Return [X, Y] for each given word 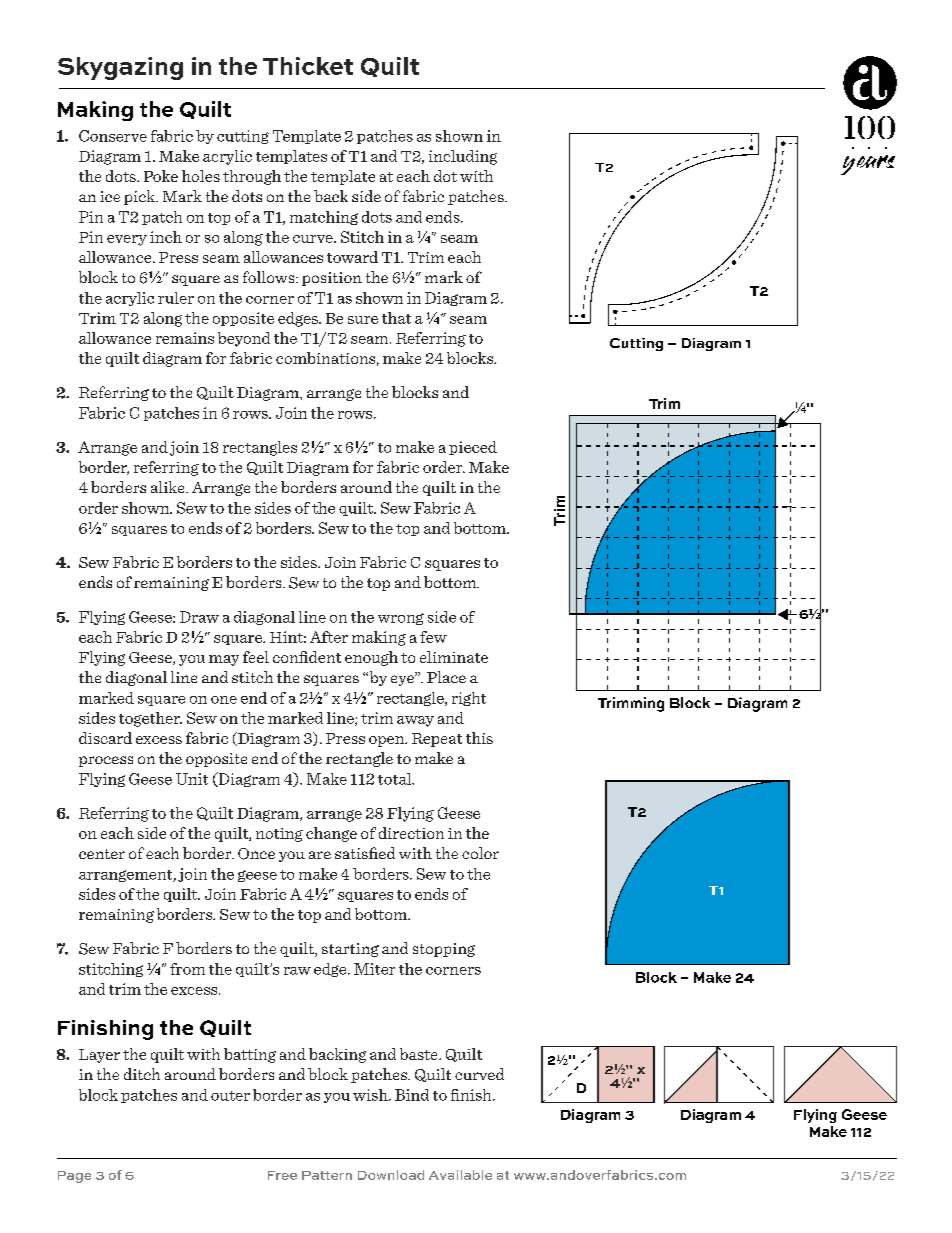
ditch [142, 1074]
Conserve [113, 136]
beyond [244, 339]
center [102, 854]
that [396, 318]
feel [256, 657]
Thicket [308, 66]
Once [256, 854]
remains [185, 338]
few [433, 637]
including [463, 157]
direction [411, 833]
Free [282, 1175]
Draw [199, 617]
